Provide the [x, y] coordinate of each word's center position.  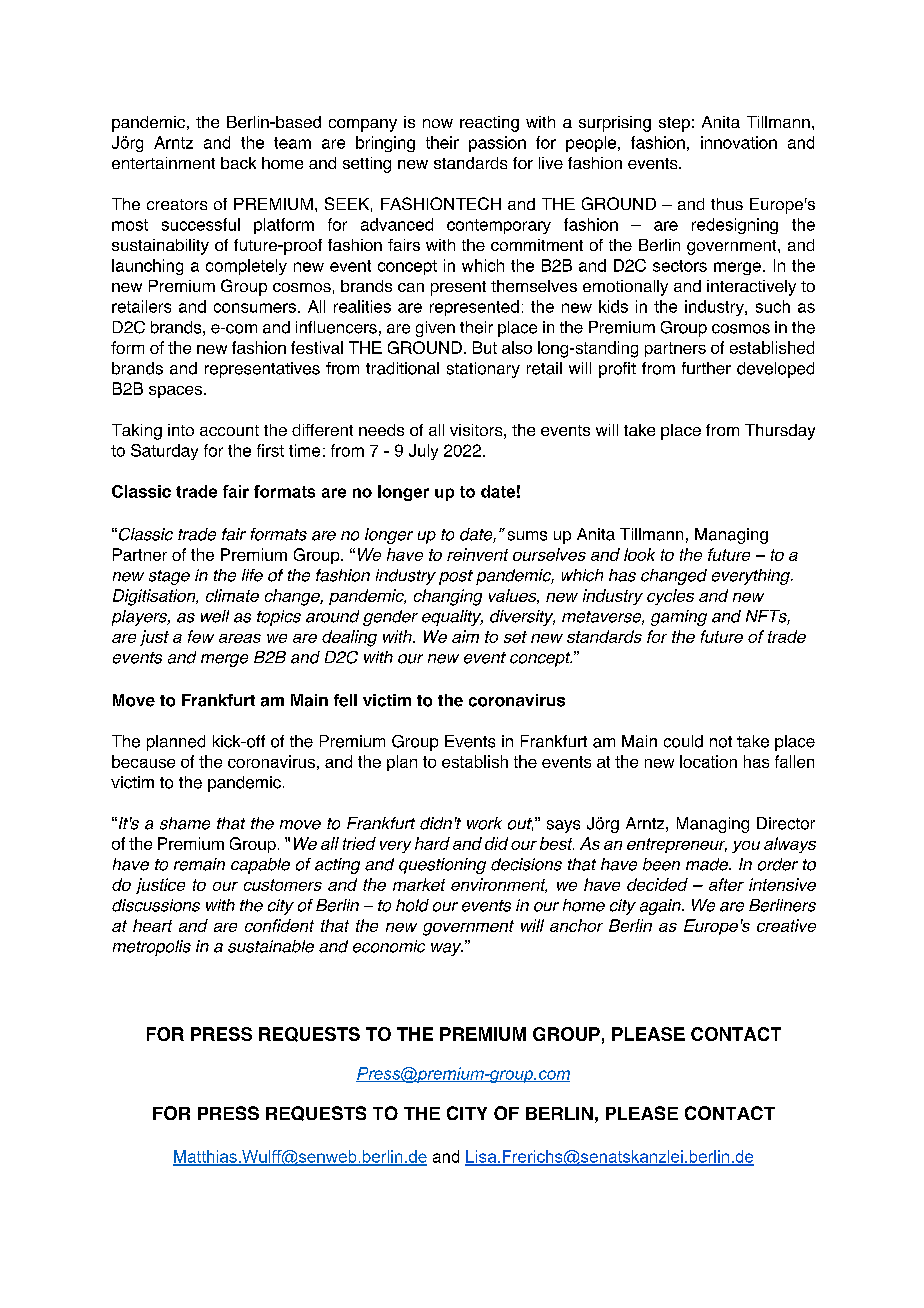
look [639, 554]
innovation [739, 142]
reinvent [477, 554]
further [706, 368]
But [485, 347]
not [721, 742]
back [238, 163]
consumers [255, 308]
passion [497, 144]
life [252, 575]
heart [152, 925]
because [143, 761]
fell [345, 700]
